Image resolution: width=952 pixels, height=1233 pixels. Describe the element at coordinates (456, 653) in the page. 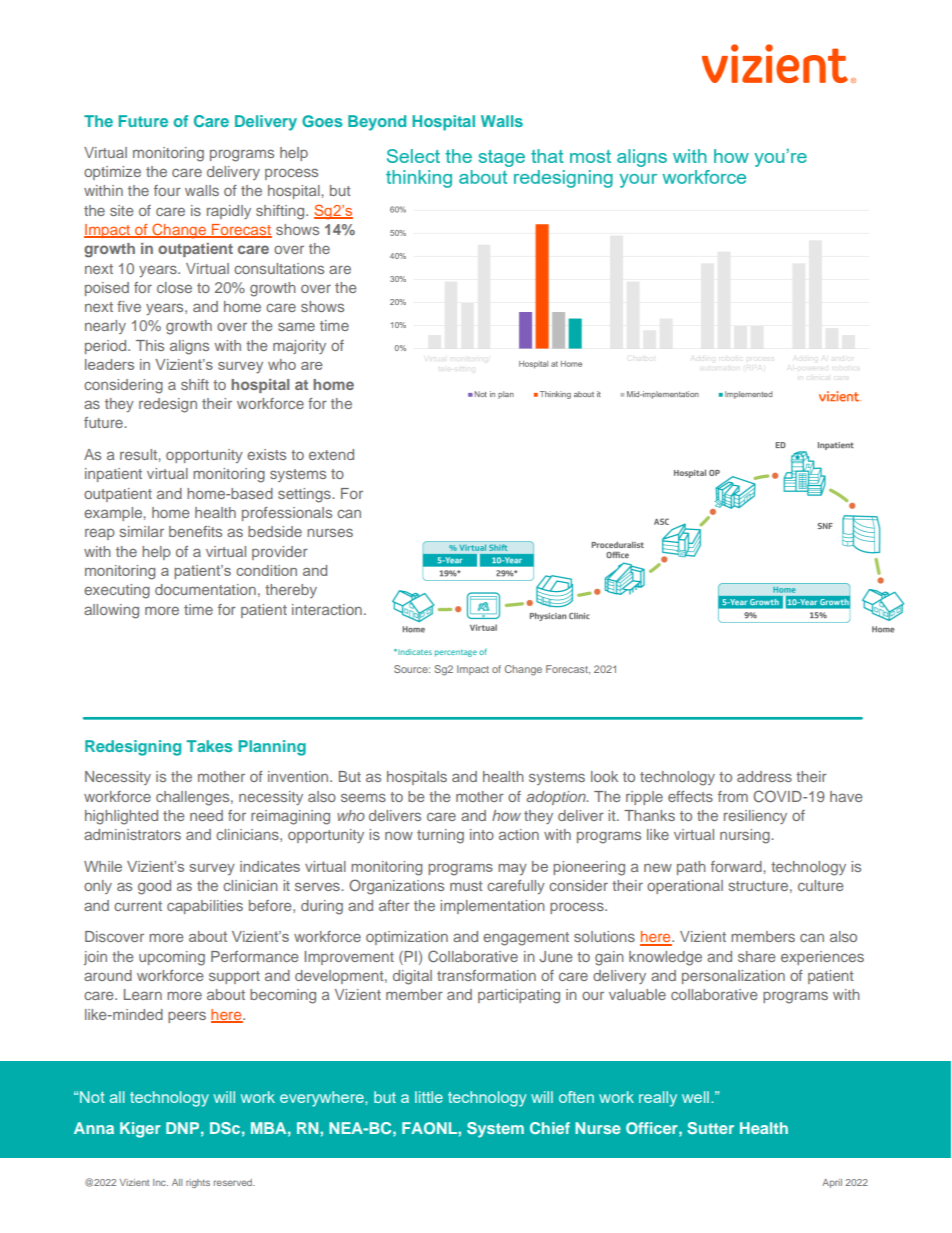

I see `percentage` at that location.
